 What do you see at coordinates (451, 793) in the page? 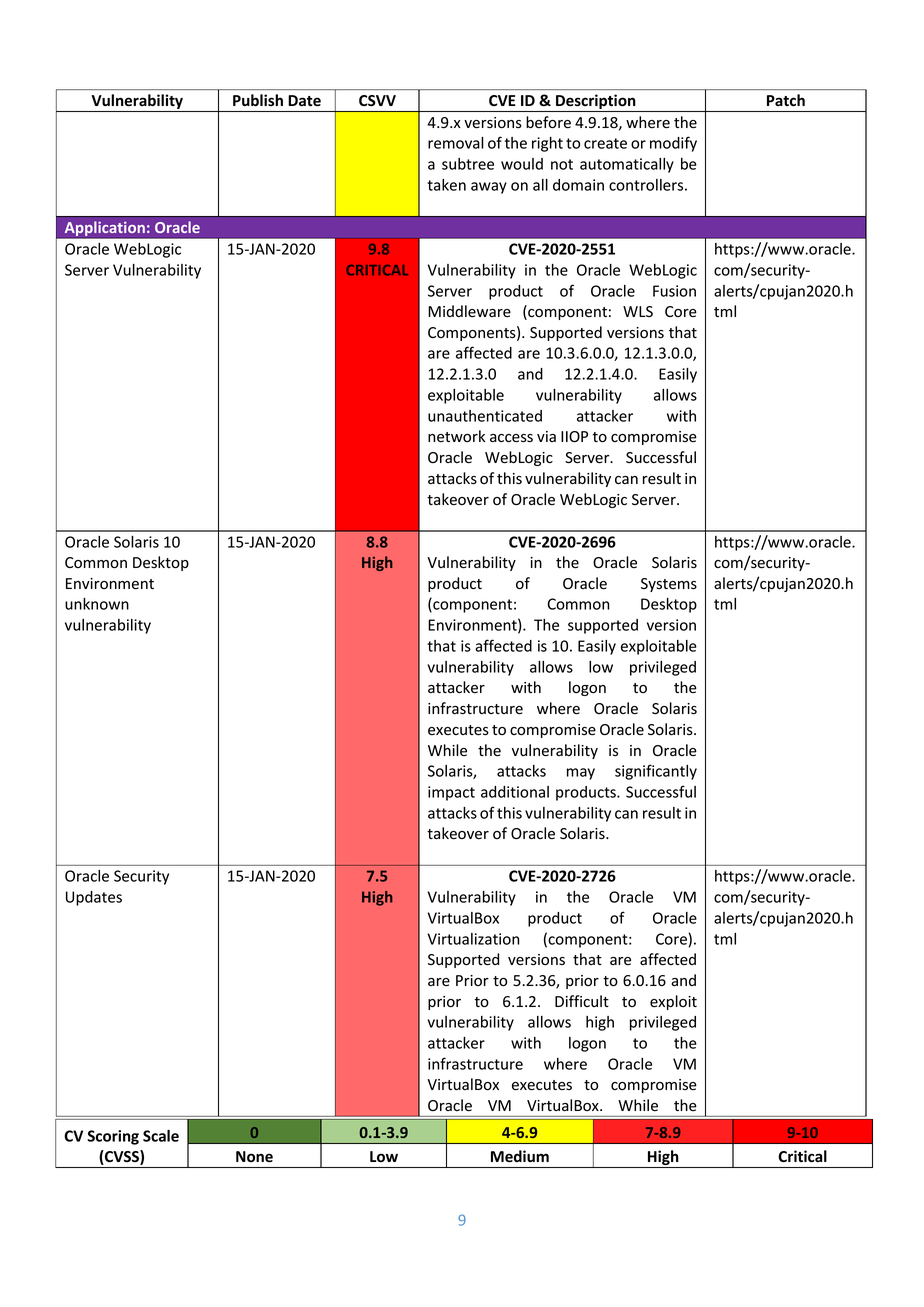
I see `impact` at bounding box center [451, 793].
